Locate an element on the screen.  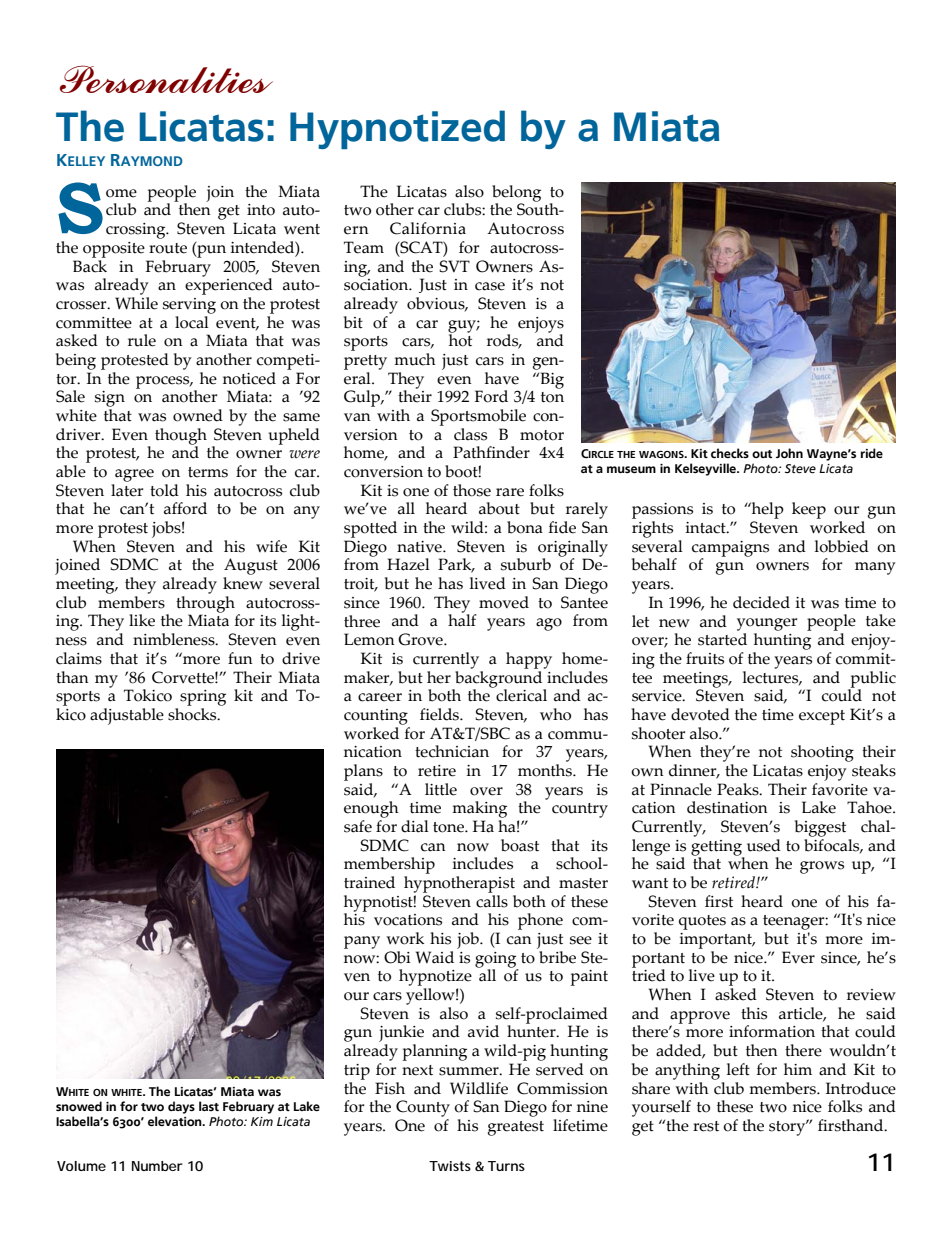
belong is located at coordinates (516, 194).
